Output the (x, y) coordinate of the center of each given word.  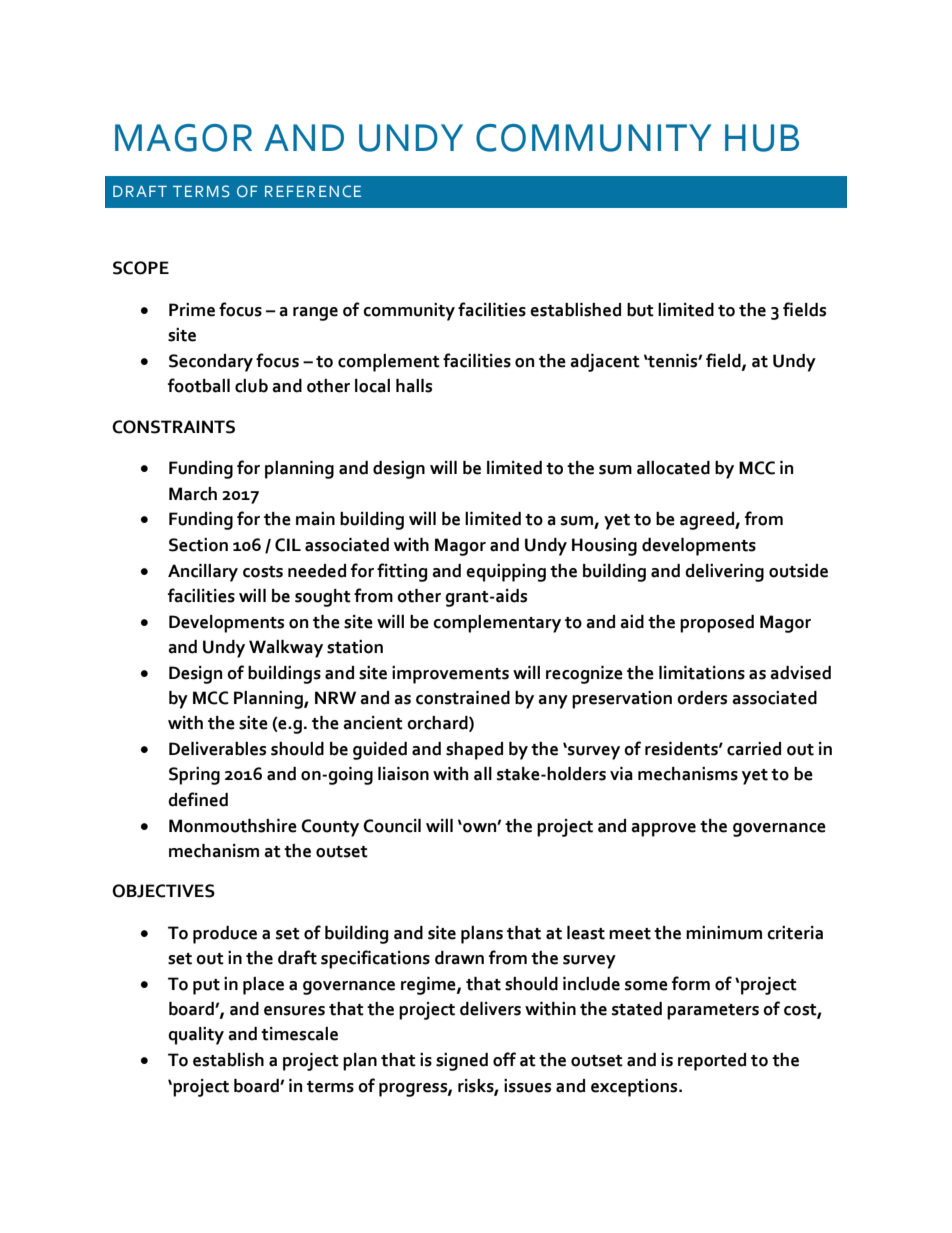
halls (414, 386)
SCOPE (141, 268)
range (315, 314)
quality (196, 1036)
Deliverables (217, 749)
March (193, 494)
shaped (474, 751)
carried (754, 749)
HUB (762, 138)
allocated (673, 468)
